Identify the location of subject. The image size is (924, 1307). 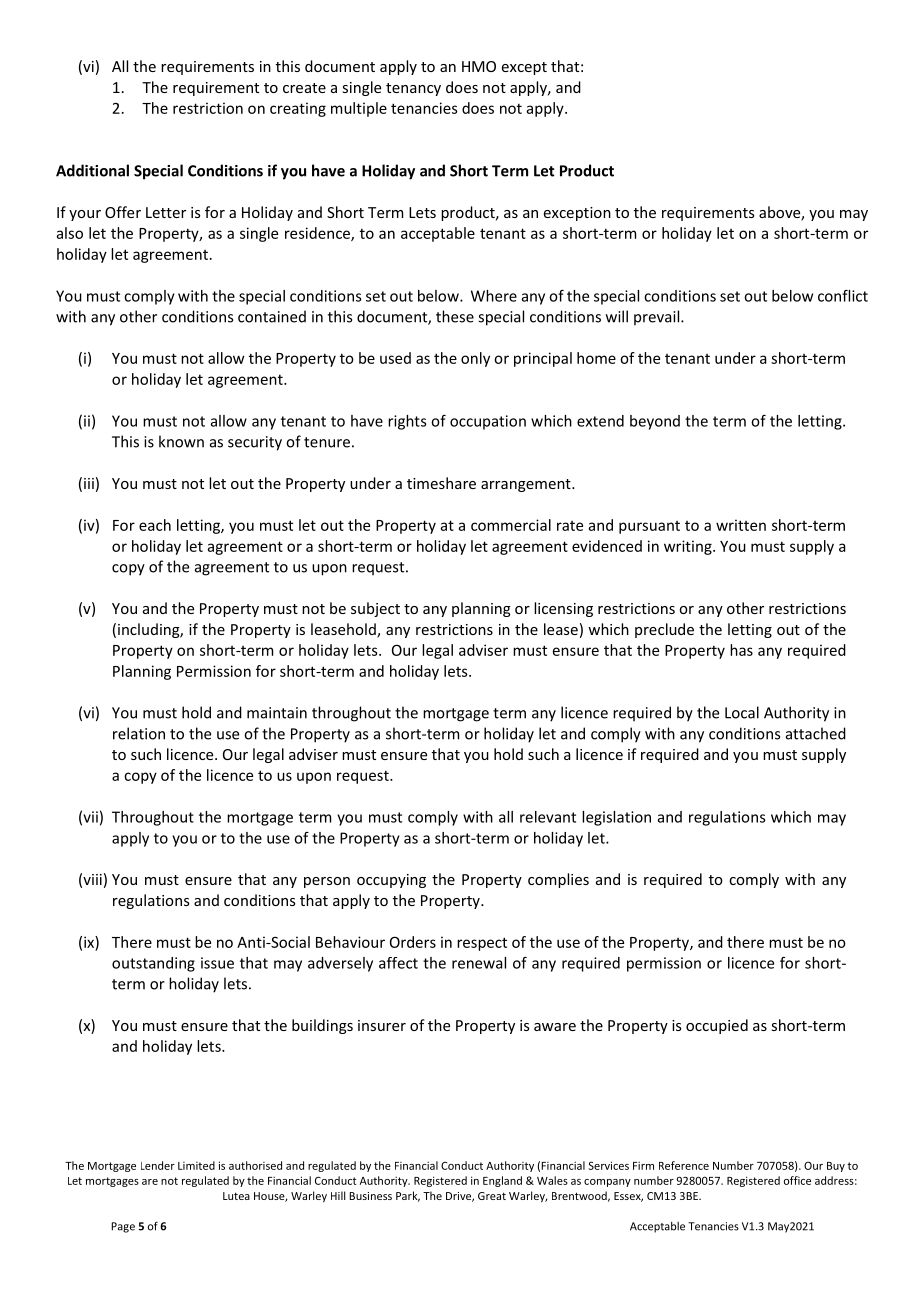
(375, 609).
